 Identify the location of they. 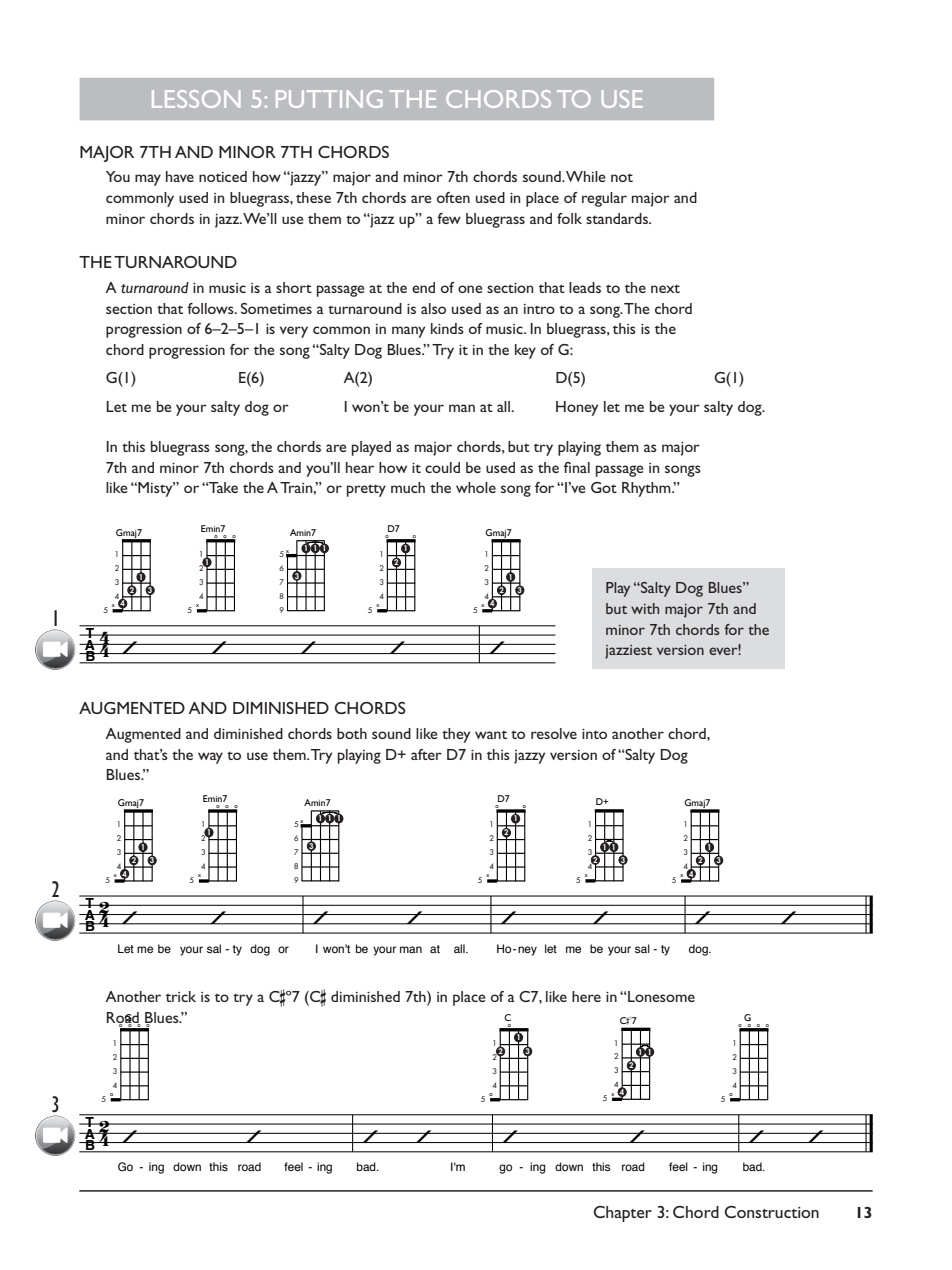
(456, 735).
